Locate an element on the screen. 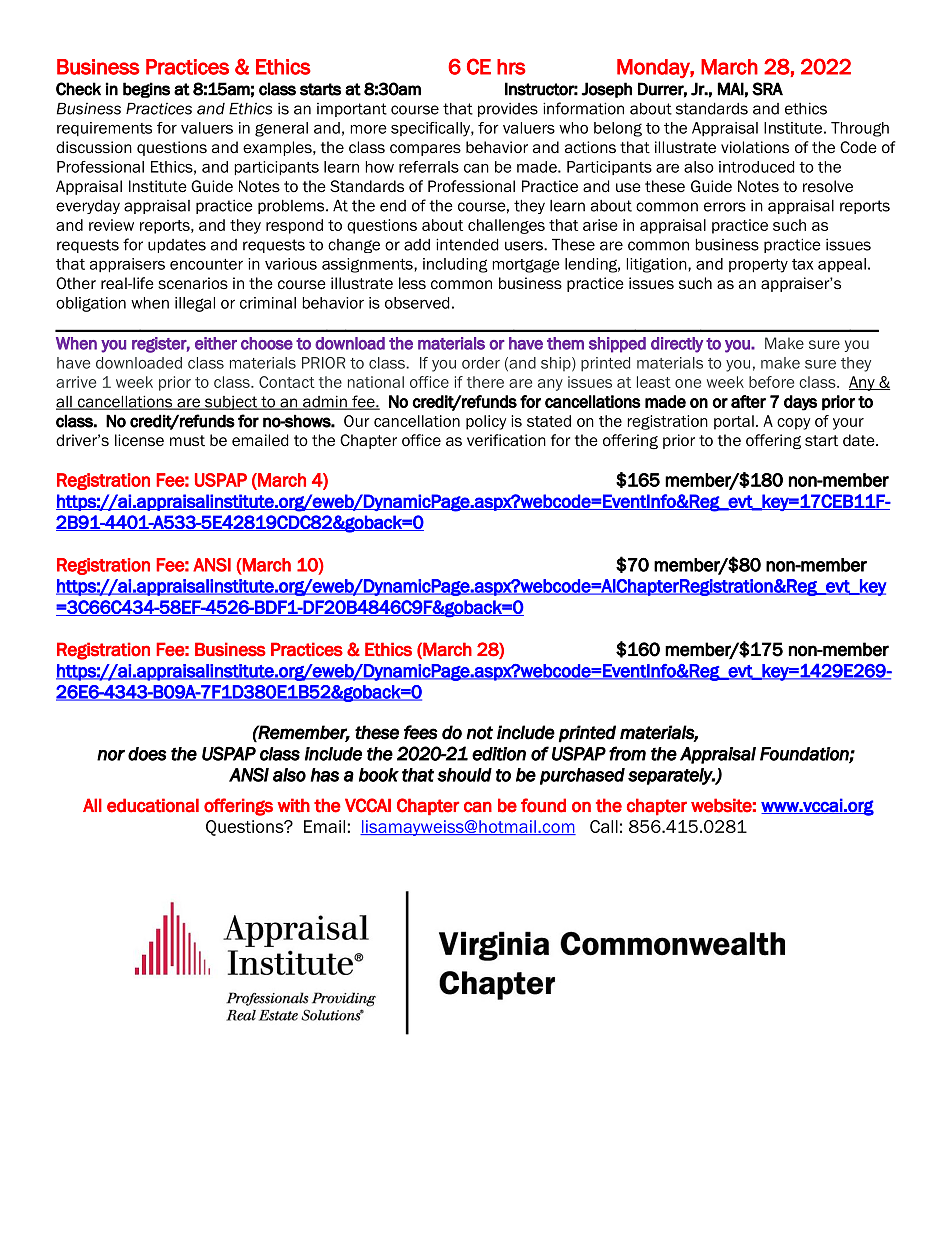  educational is located at coordinates (153, 805).
